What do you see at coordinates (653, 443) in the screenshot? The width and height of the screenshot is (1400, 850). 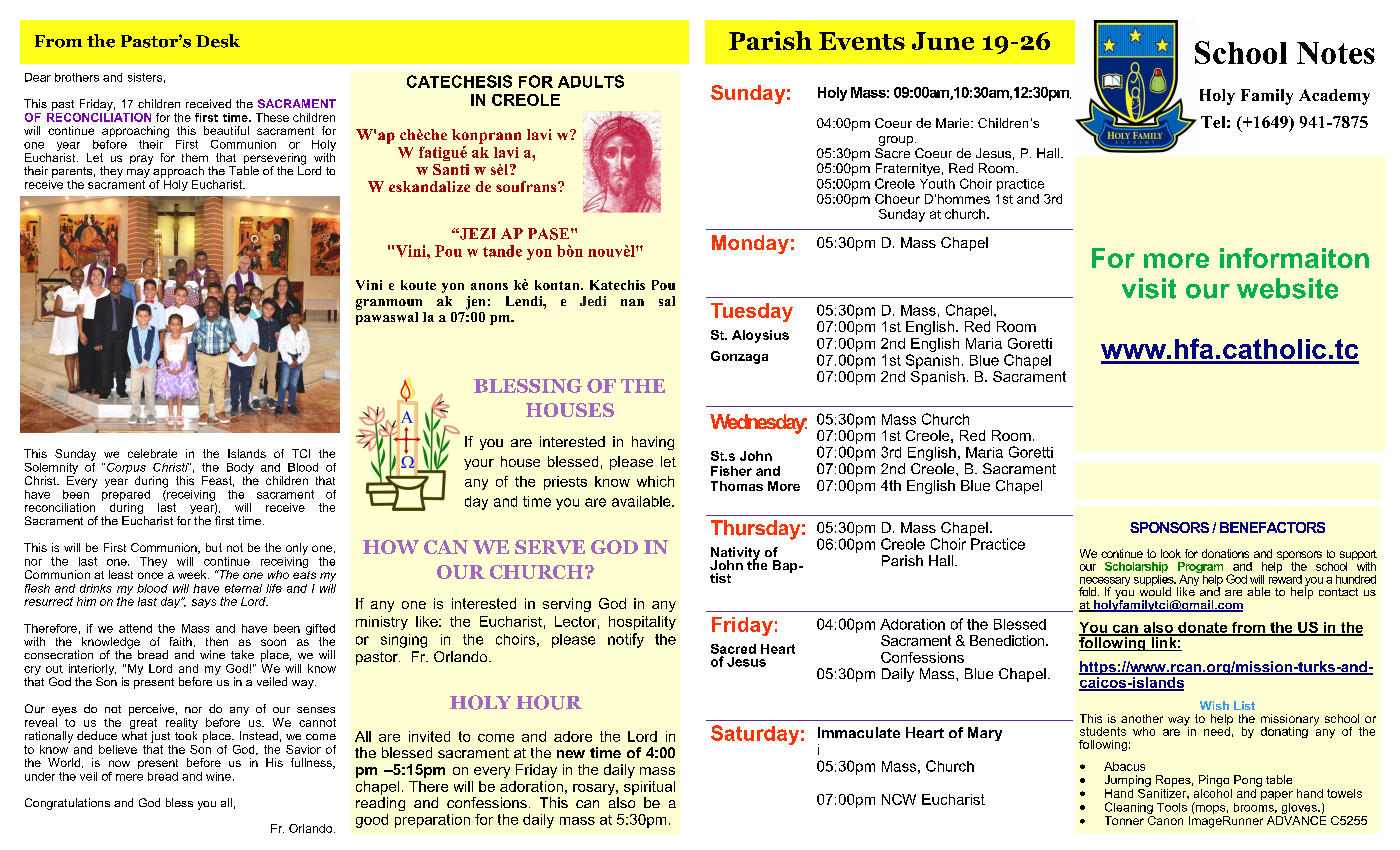 I see `having` at bounding box center [653, 443].
